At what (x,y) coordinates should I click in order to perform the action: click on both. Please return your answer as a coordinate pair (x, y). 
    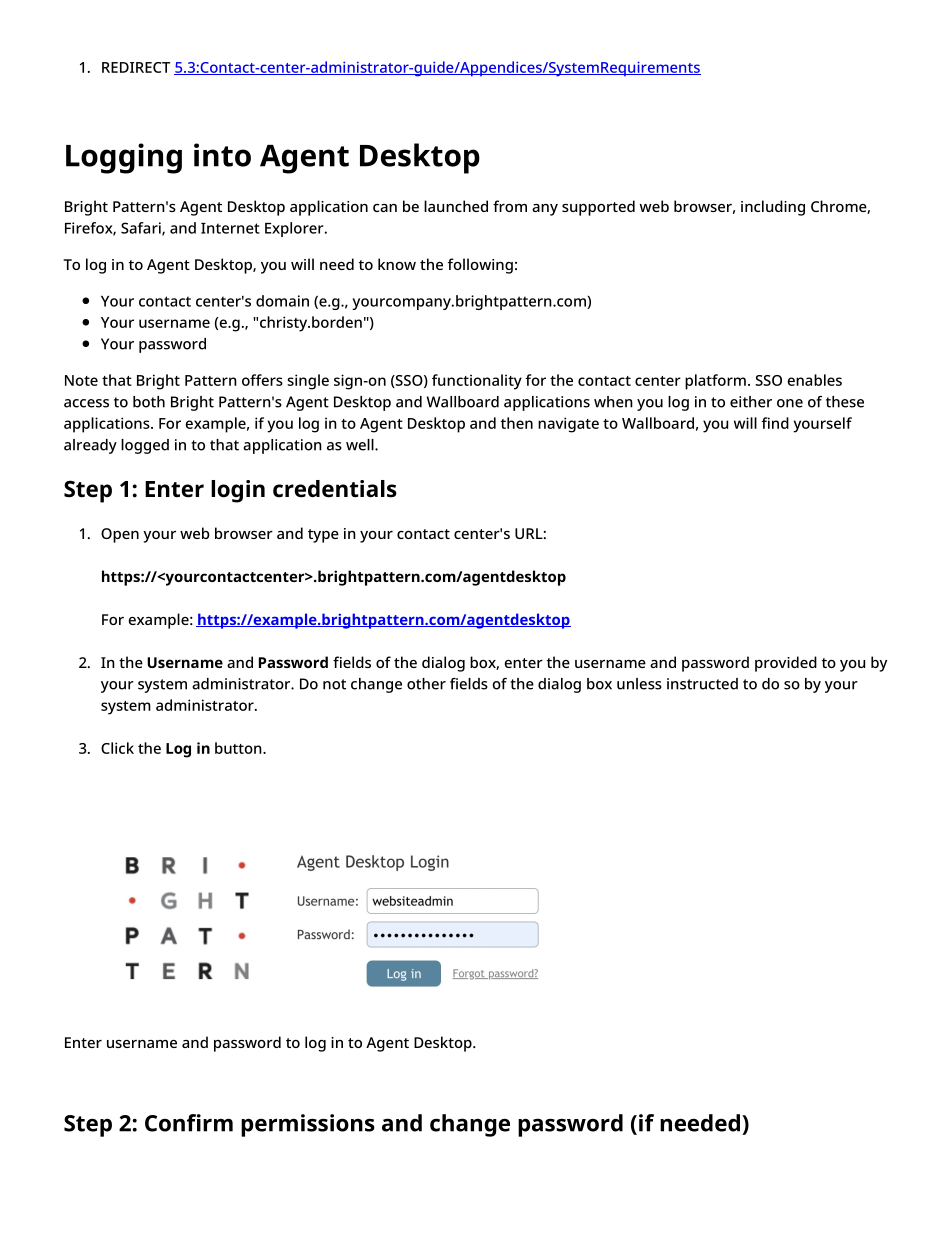
    Looking at the image, I should click on (149, 402).
